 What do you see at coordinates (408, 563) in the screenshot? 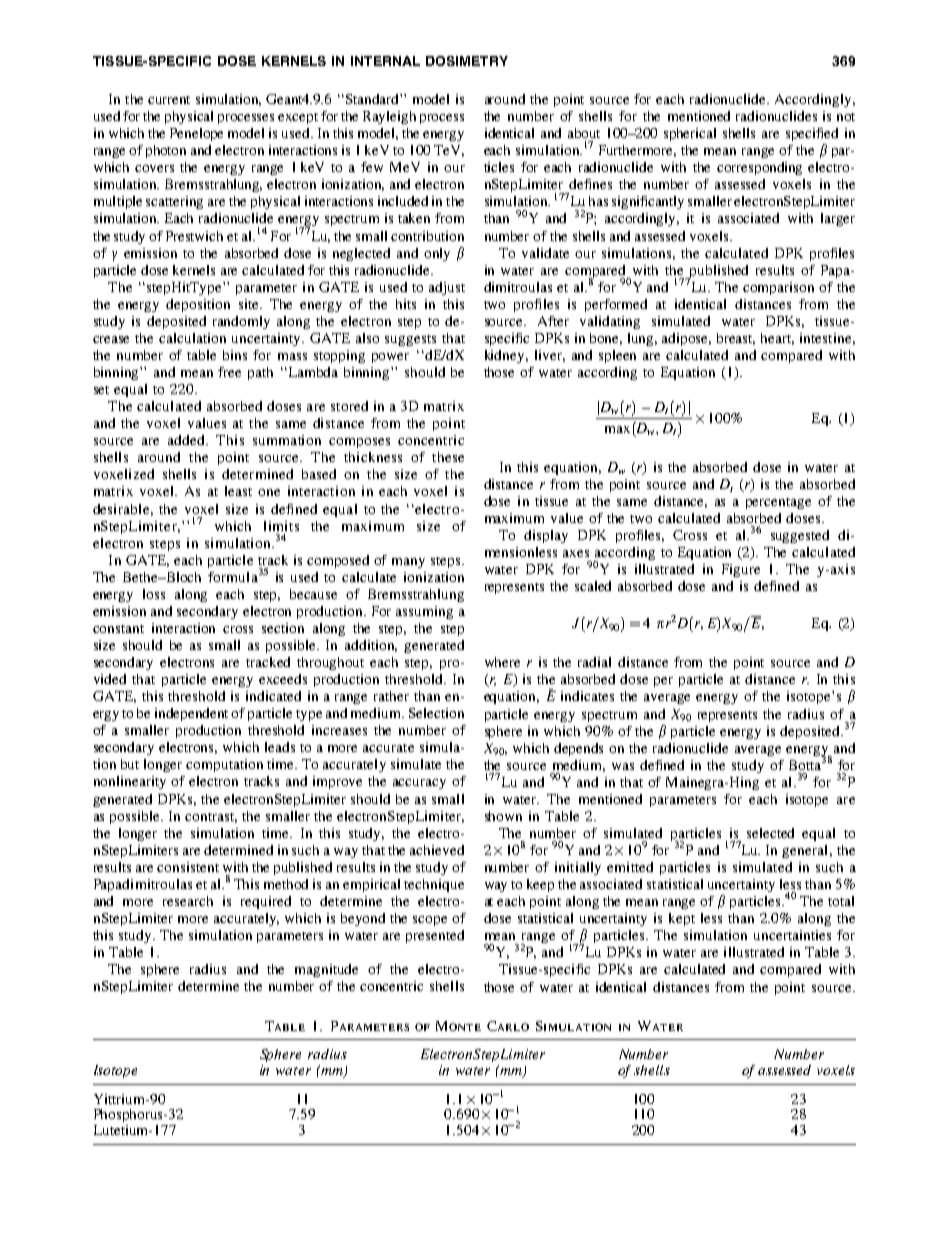
I see `many` at bounding box center [408, 563].
